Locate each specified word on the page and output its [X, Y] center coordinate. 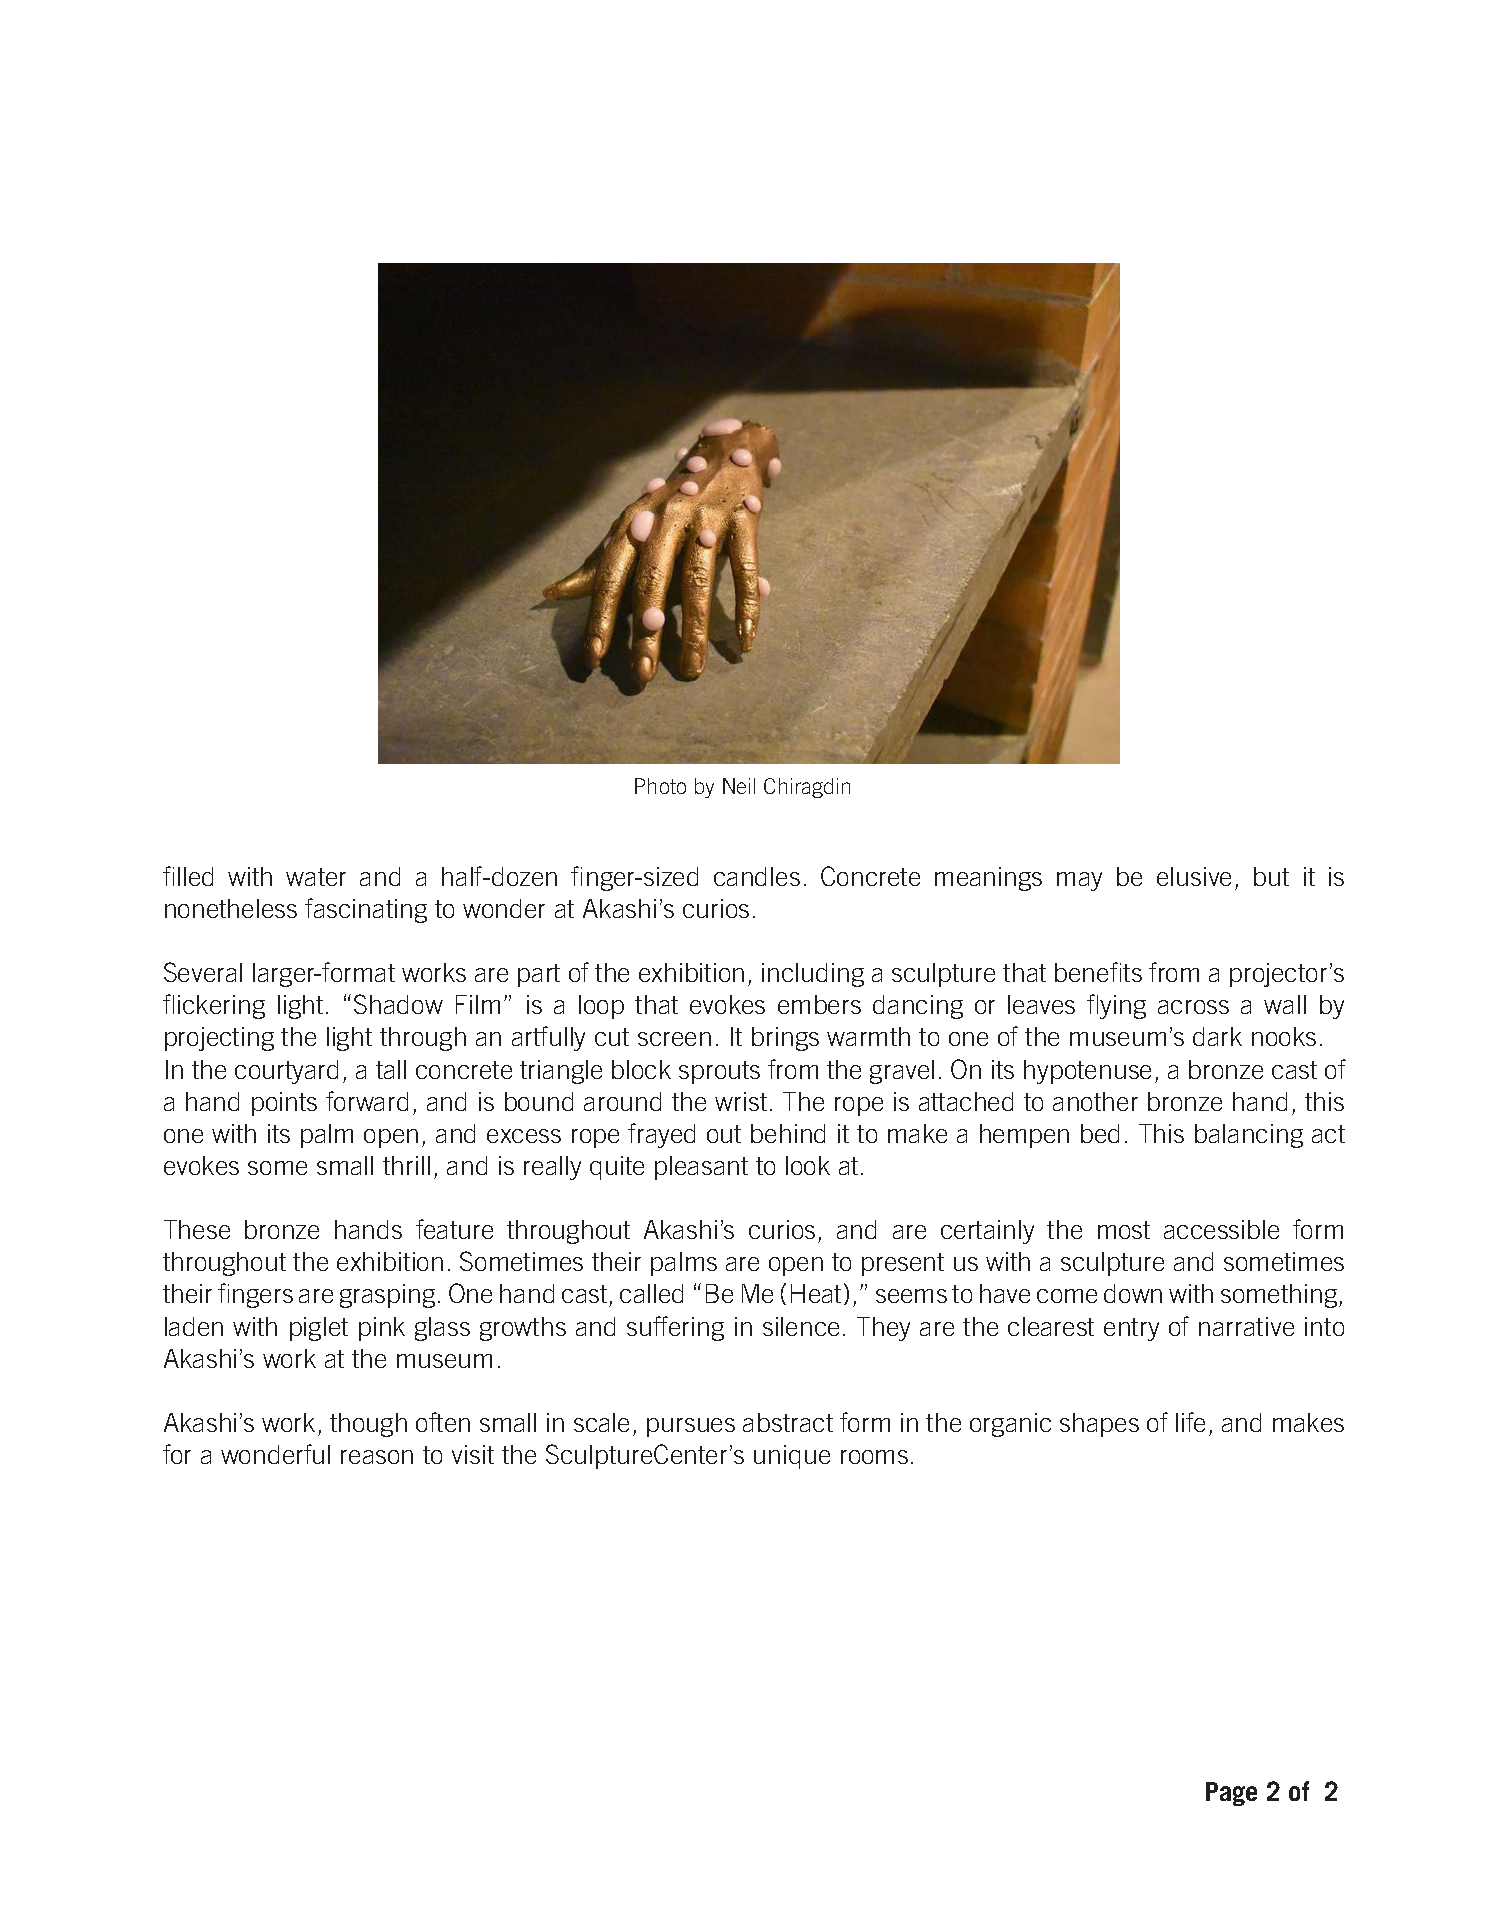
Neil [739, 786]
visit [473, 1454]
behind [788, 1133]
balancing [1249, 1136]
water [316, 877]
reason [377, 1457]
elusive [1194, 876]
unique [792, 1457]
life [1190, 1422]
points [284, 1104]
